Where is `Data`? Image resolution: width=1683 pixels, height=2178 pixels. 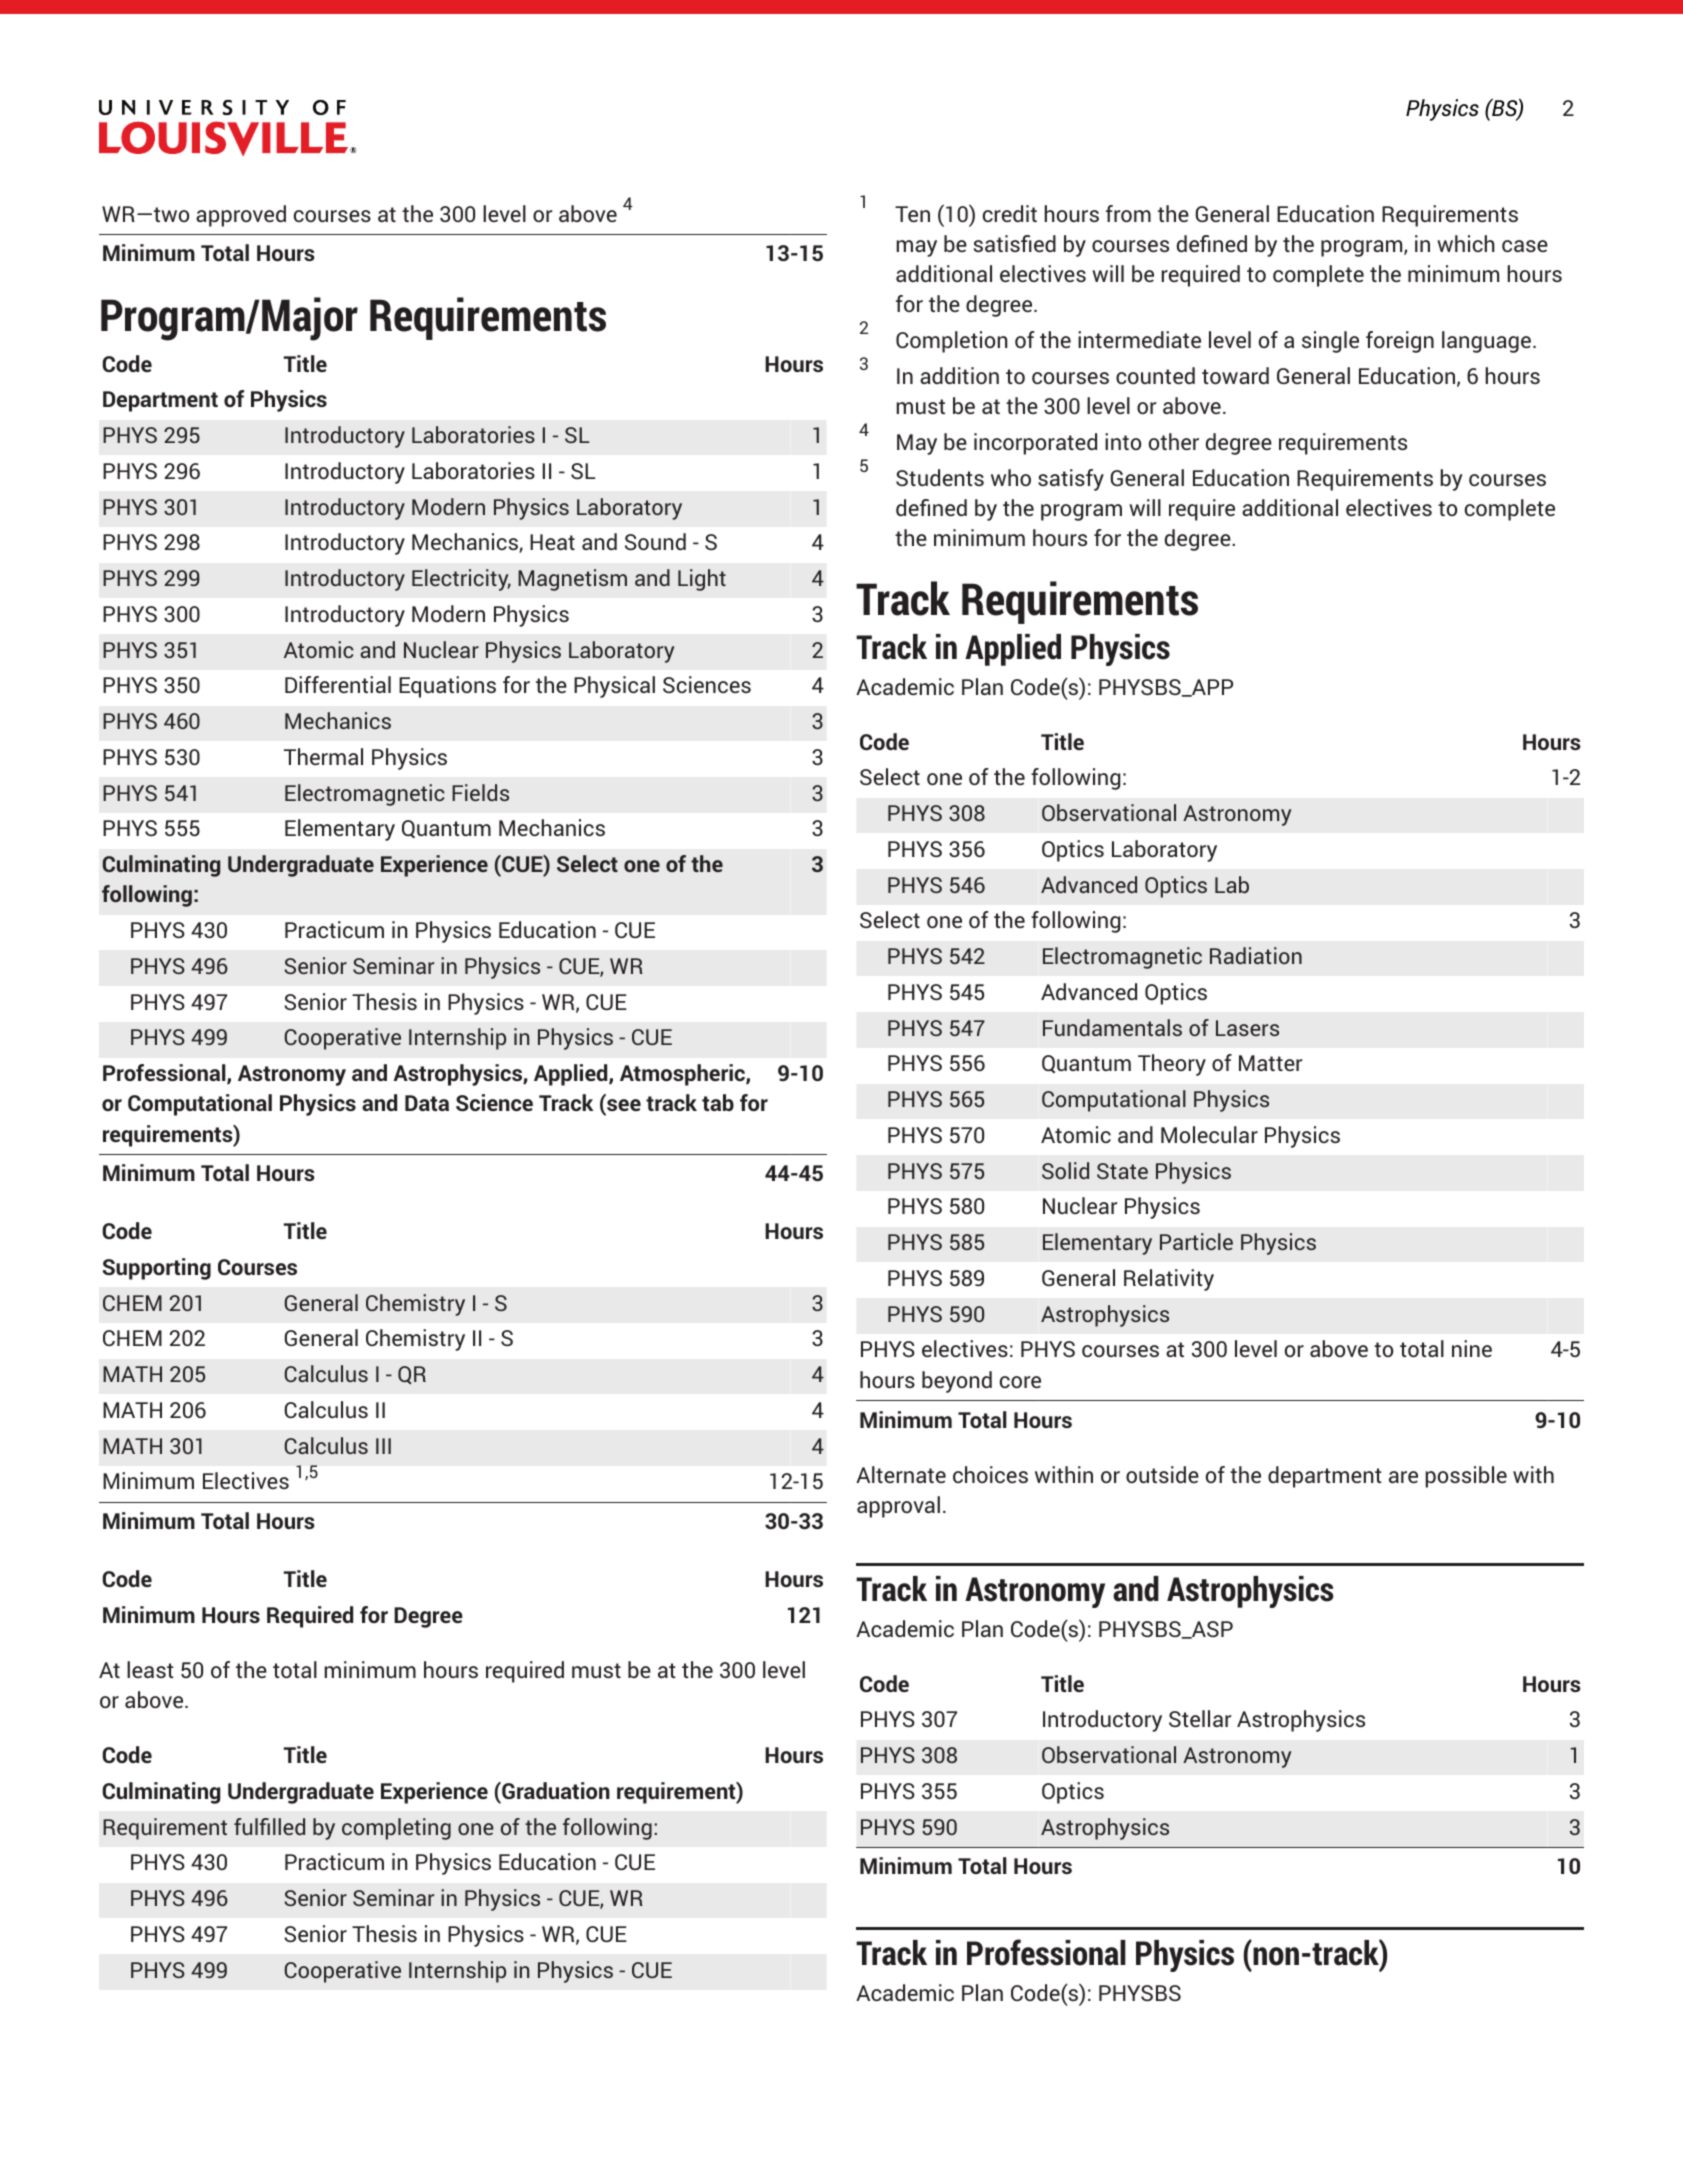 Data is located at coordinates (427, 1103).
